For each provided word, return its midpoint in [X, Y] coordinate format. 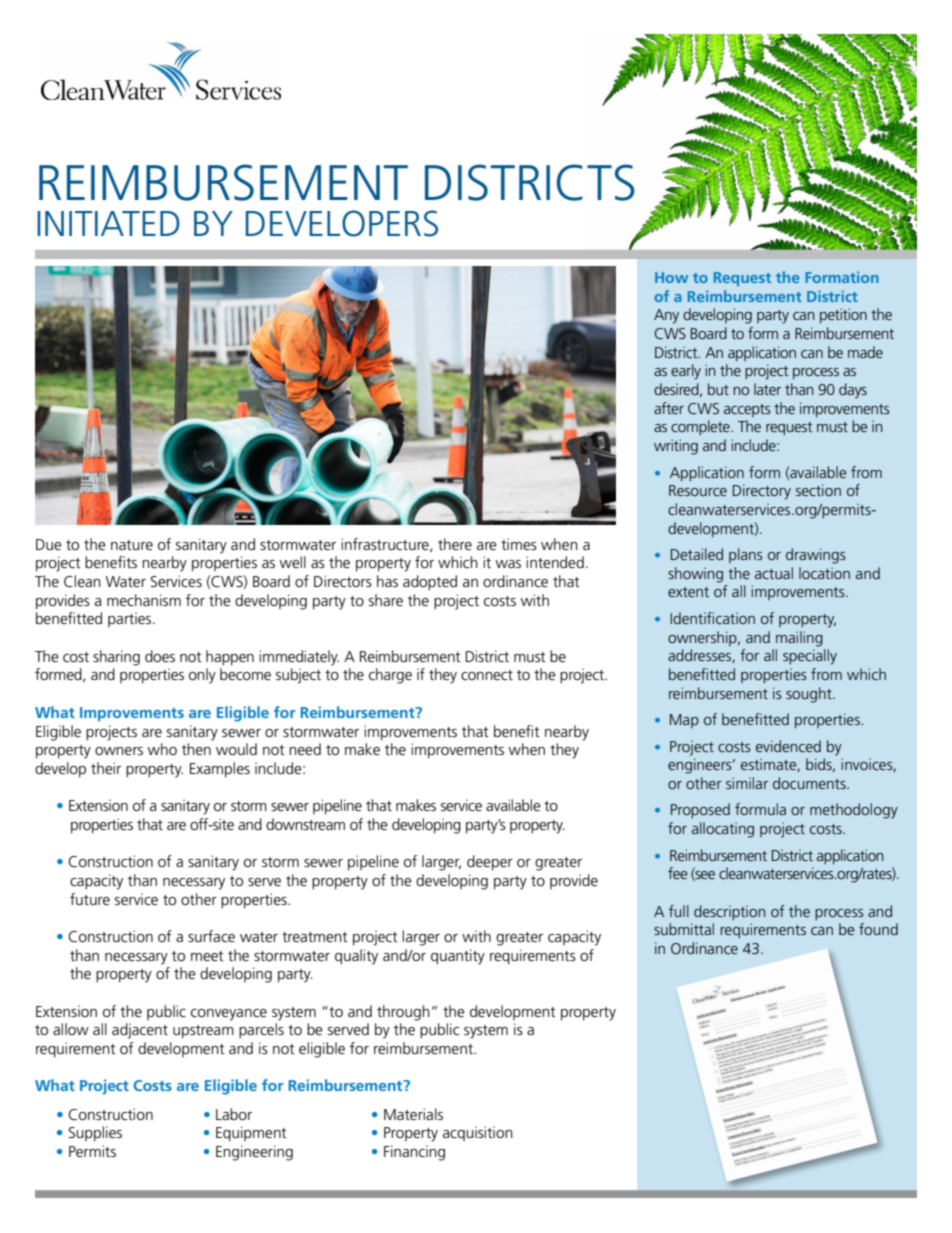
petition [843, 315]
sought [810, 695]
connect [487, 675]
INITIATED [108, 223]
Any [666, 316]
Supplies [95, 1134]
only [202, 676]
